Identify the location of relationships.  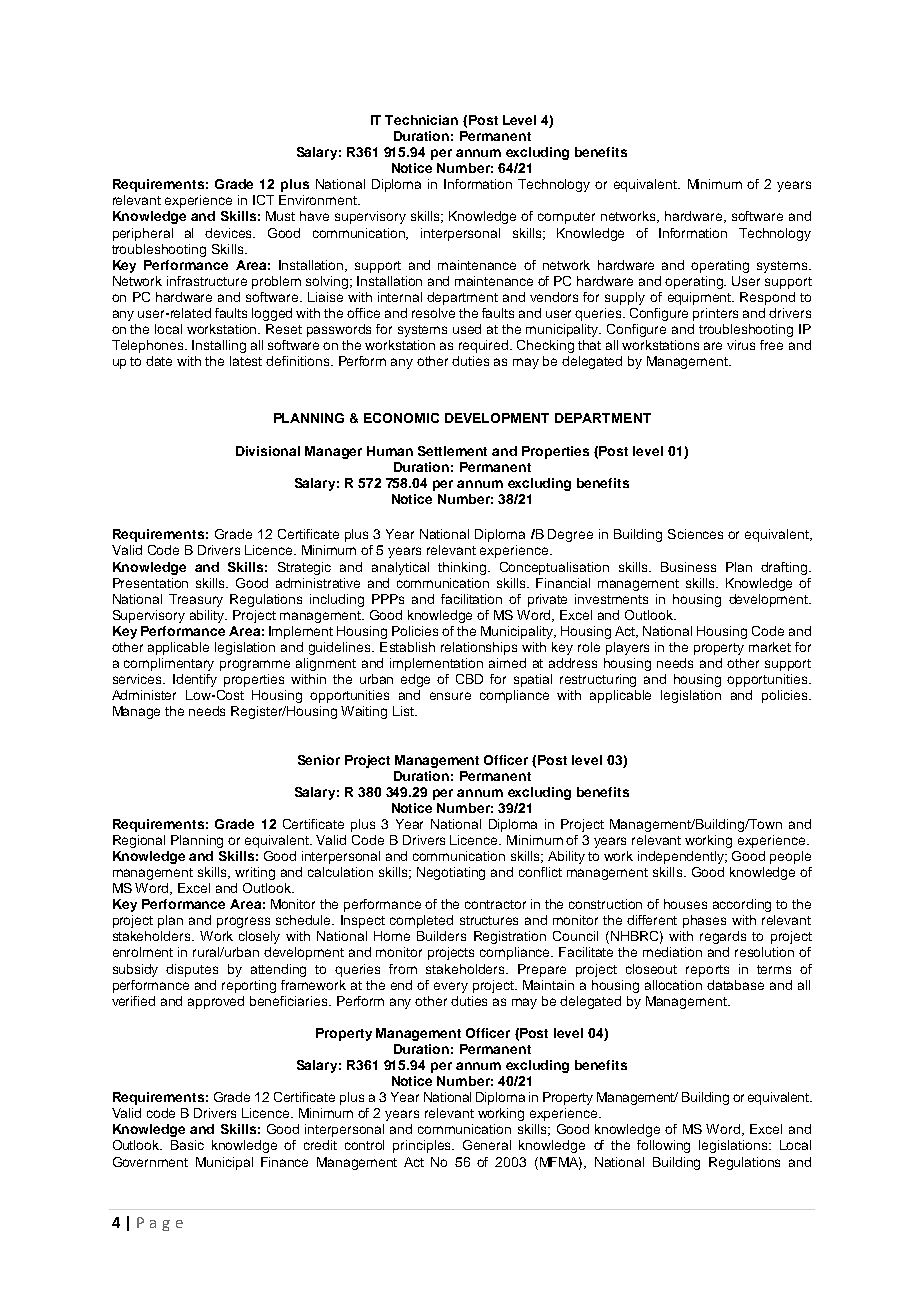
(479, 648).
